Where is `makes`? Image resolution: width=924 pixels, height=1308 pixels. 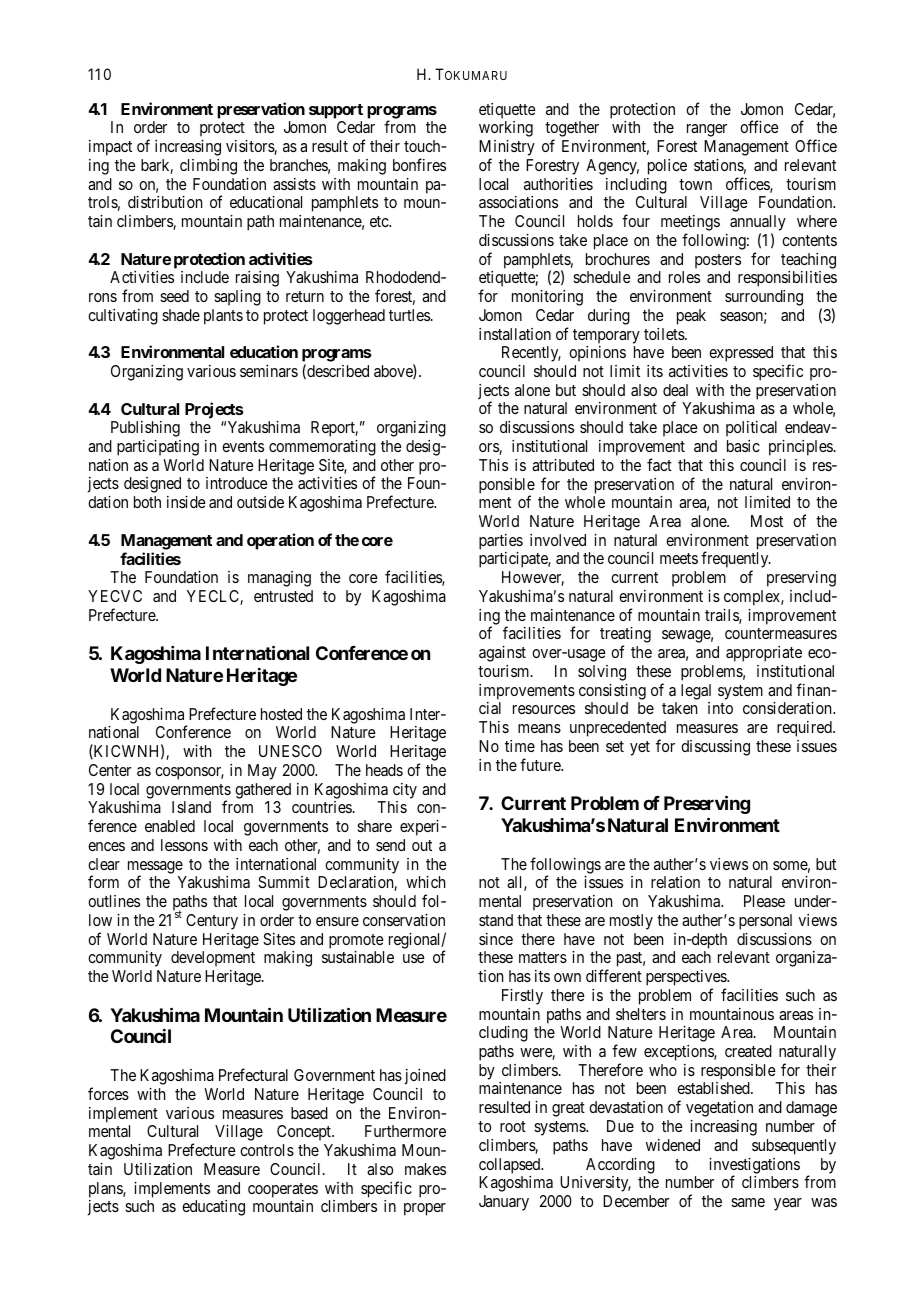
makes is located at coordinates (425, 1169).
